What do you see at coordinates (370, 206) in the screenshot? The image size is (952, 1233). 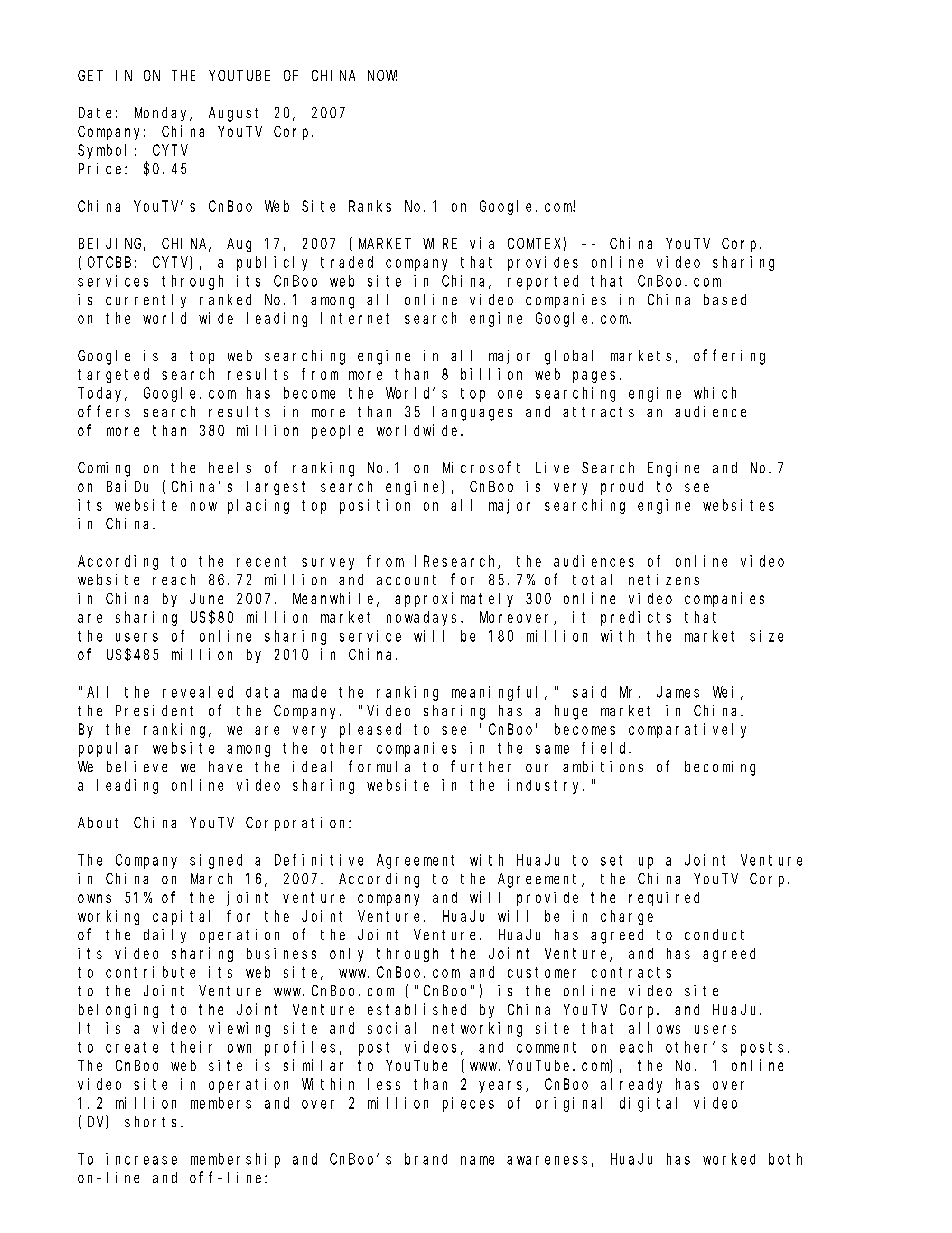 I see `Ranks` at bounding box center [370, 206].
